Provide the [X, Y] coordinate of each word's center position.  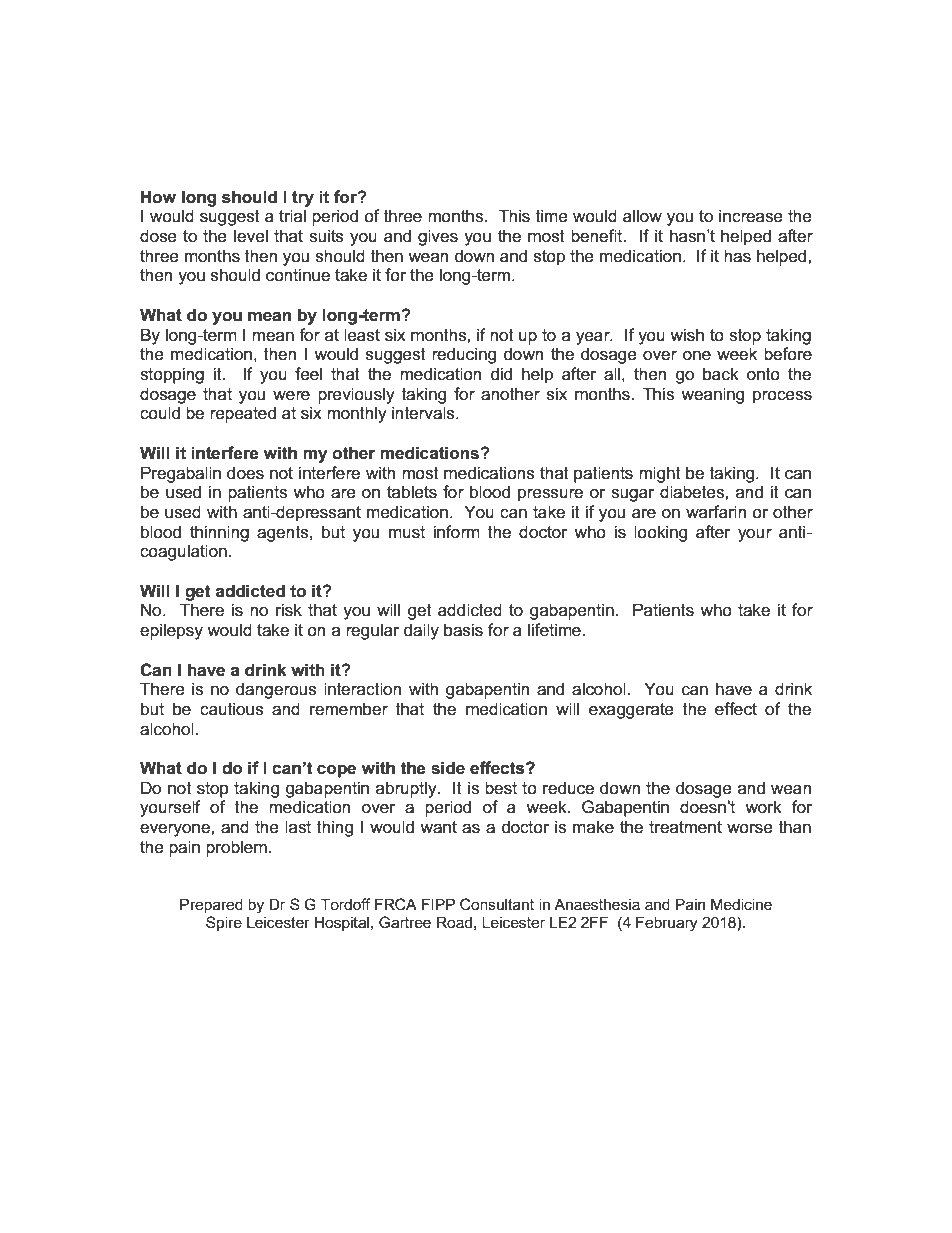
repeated [243, 414]
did [501, 373]
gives [438, 237]
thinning [219, 533]
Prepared [211, 905]
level [251, 236]
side [448, 768]
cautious [232, 709]
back [721, 374]
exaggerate [631, 711]
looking [661, 533]
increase [751, 216]
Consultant [497, 904]
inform [457, 532]
